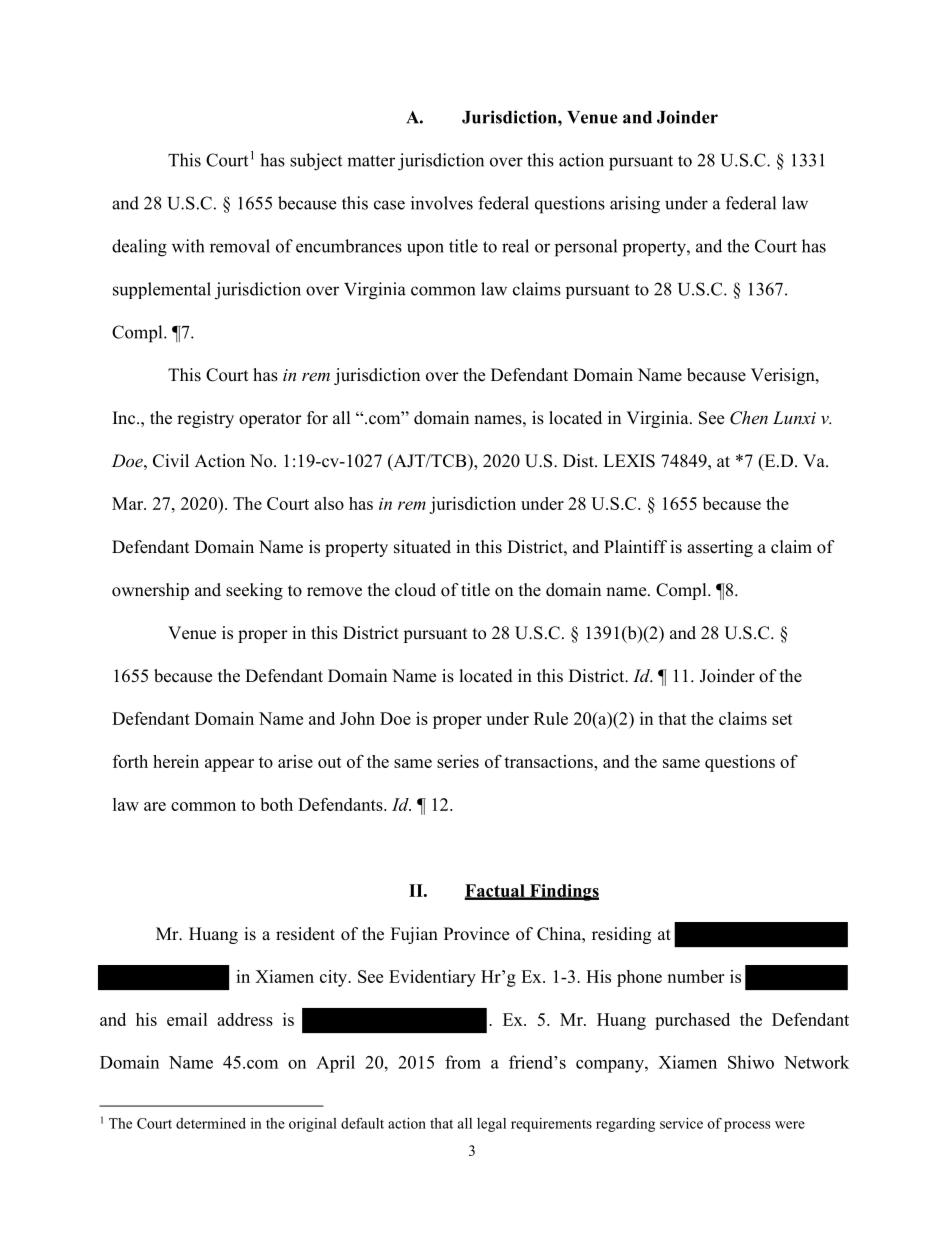 The image size is (952, 1233). What do you see at coordinates (205, 419) in the page?
I see `registry` at bounding box center [205, 419].
